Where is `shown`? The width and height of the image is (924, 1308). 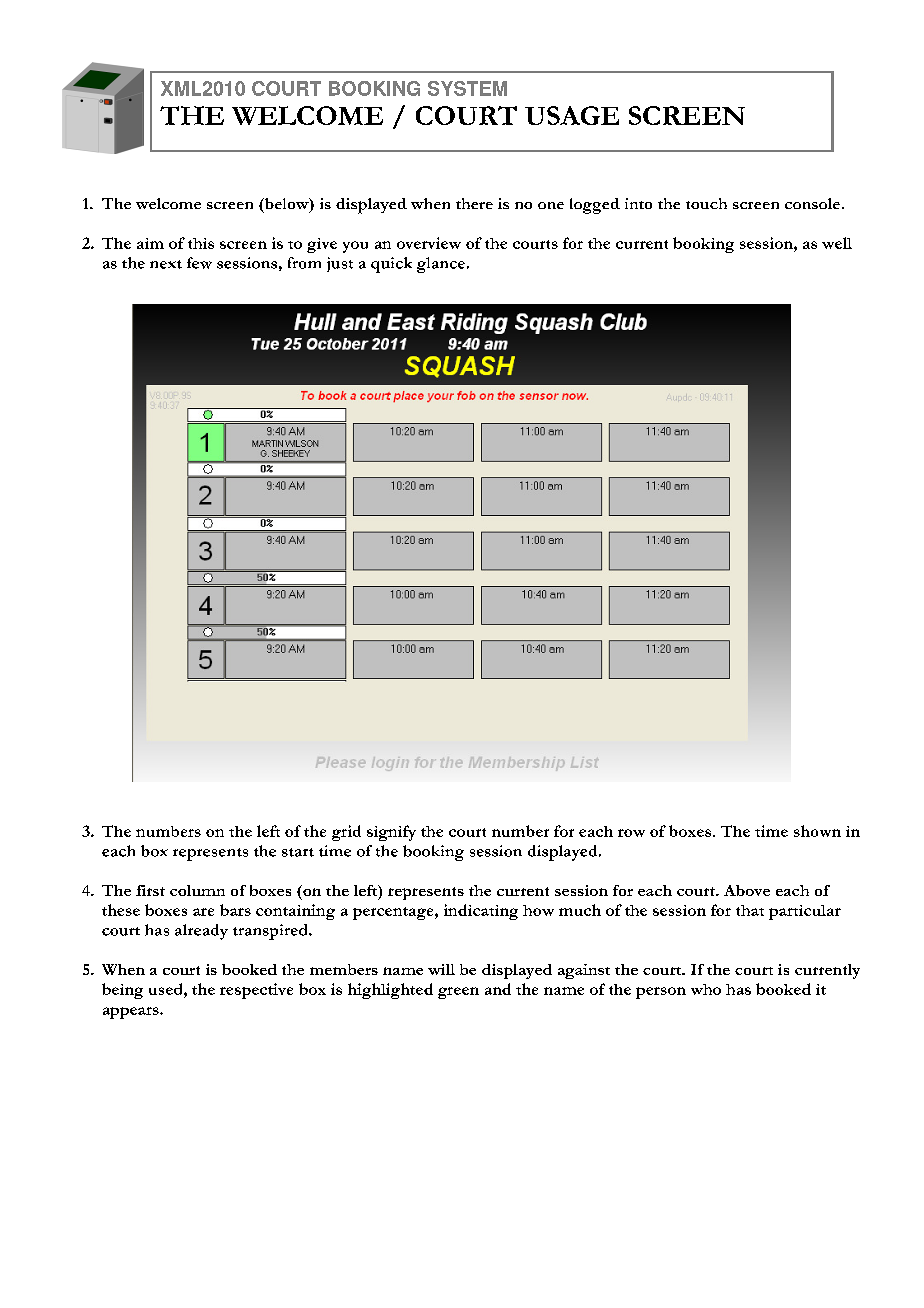
shown is located at coordinates (817, 831).
